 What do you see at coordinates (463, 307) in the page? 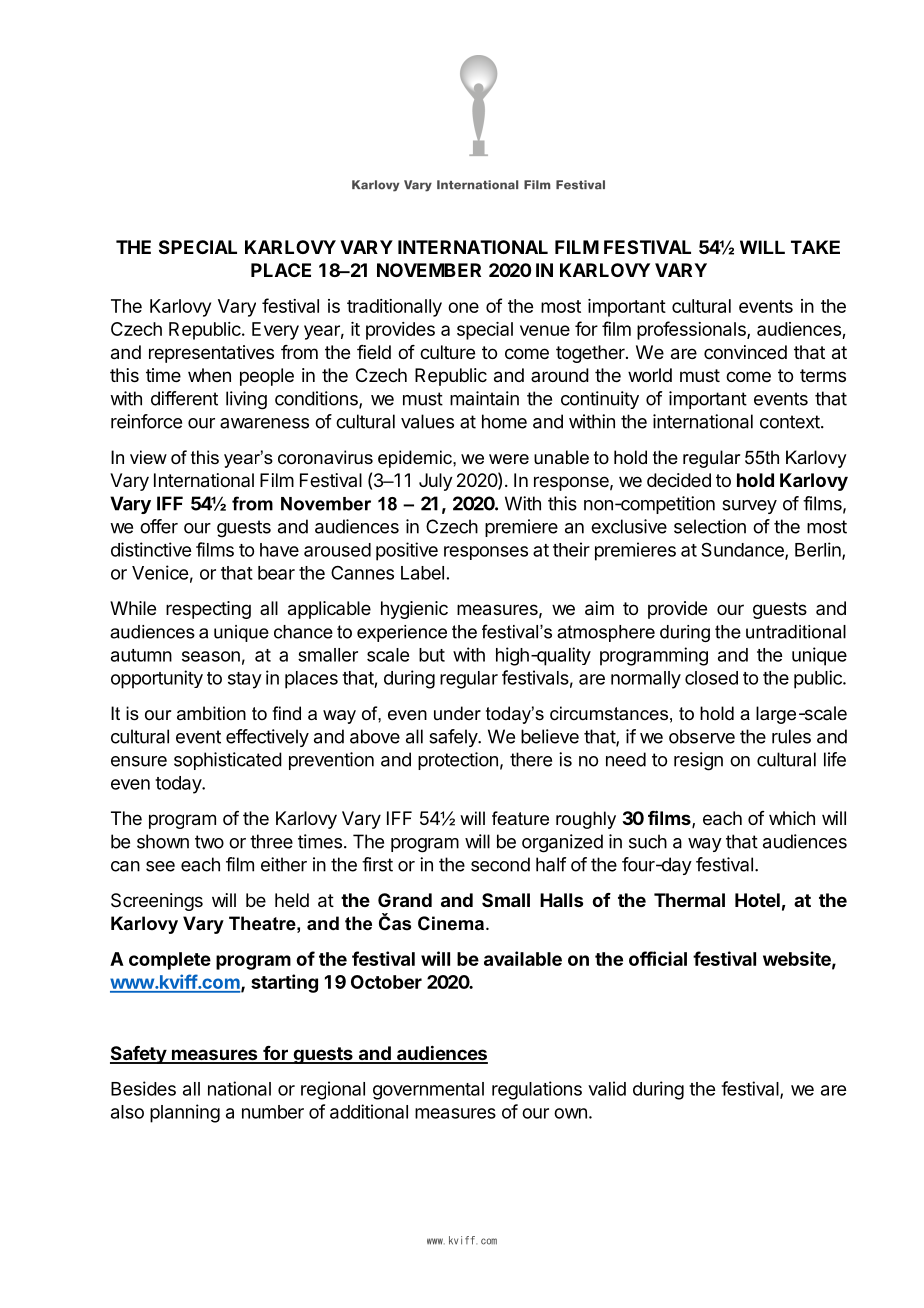
I see `one` at bounding box center [463, 307].
